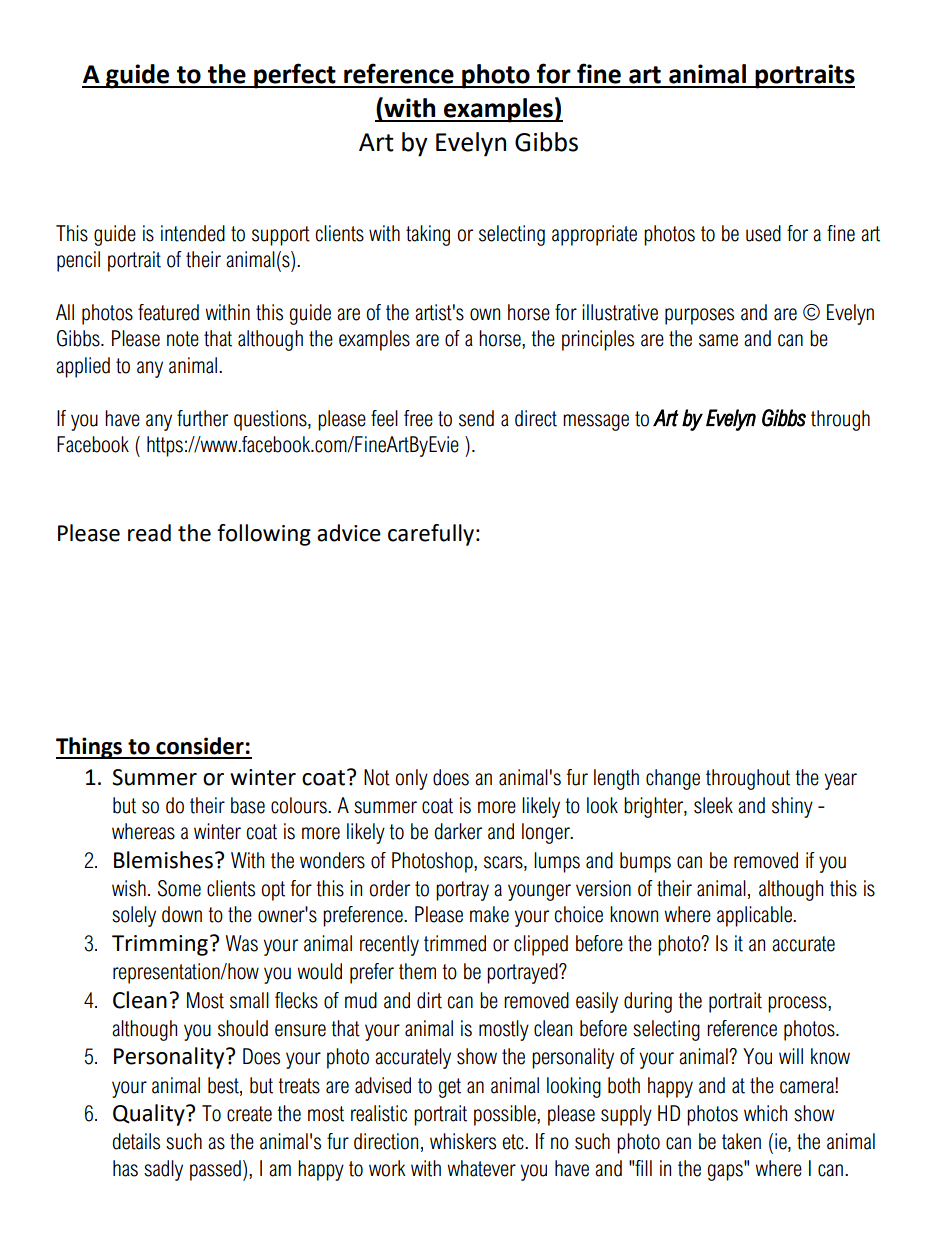 Image resolution: width=952 pixels, height=1233 pixels. Describe the element at coordinates (428, 235) in the document. I see `taking` at that location.
